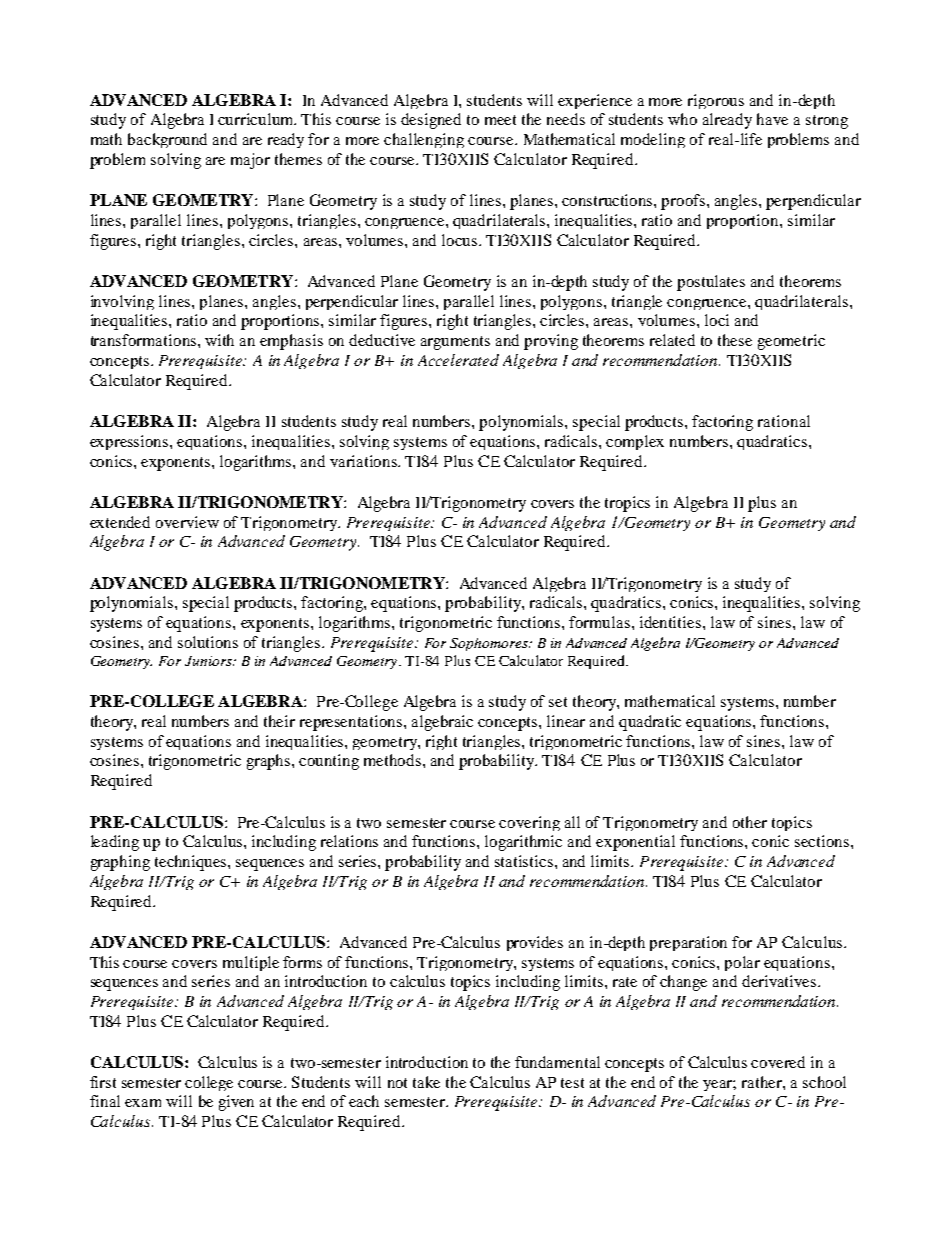  Describe the element at coordinates (735, 340) in the screenshot. I see `these` at that location.
